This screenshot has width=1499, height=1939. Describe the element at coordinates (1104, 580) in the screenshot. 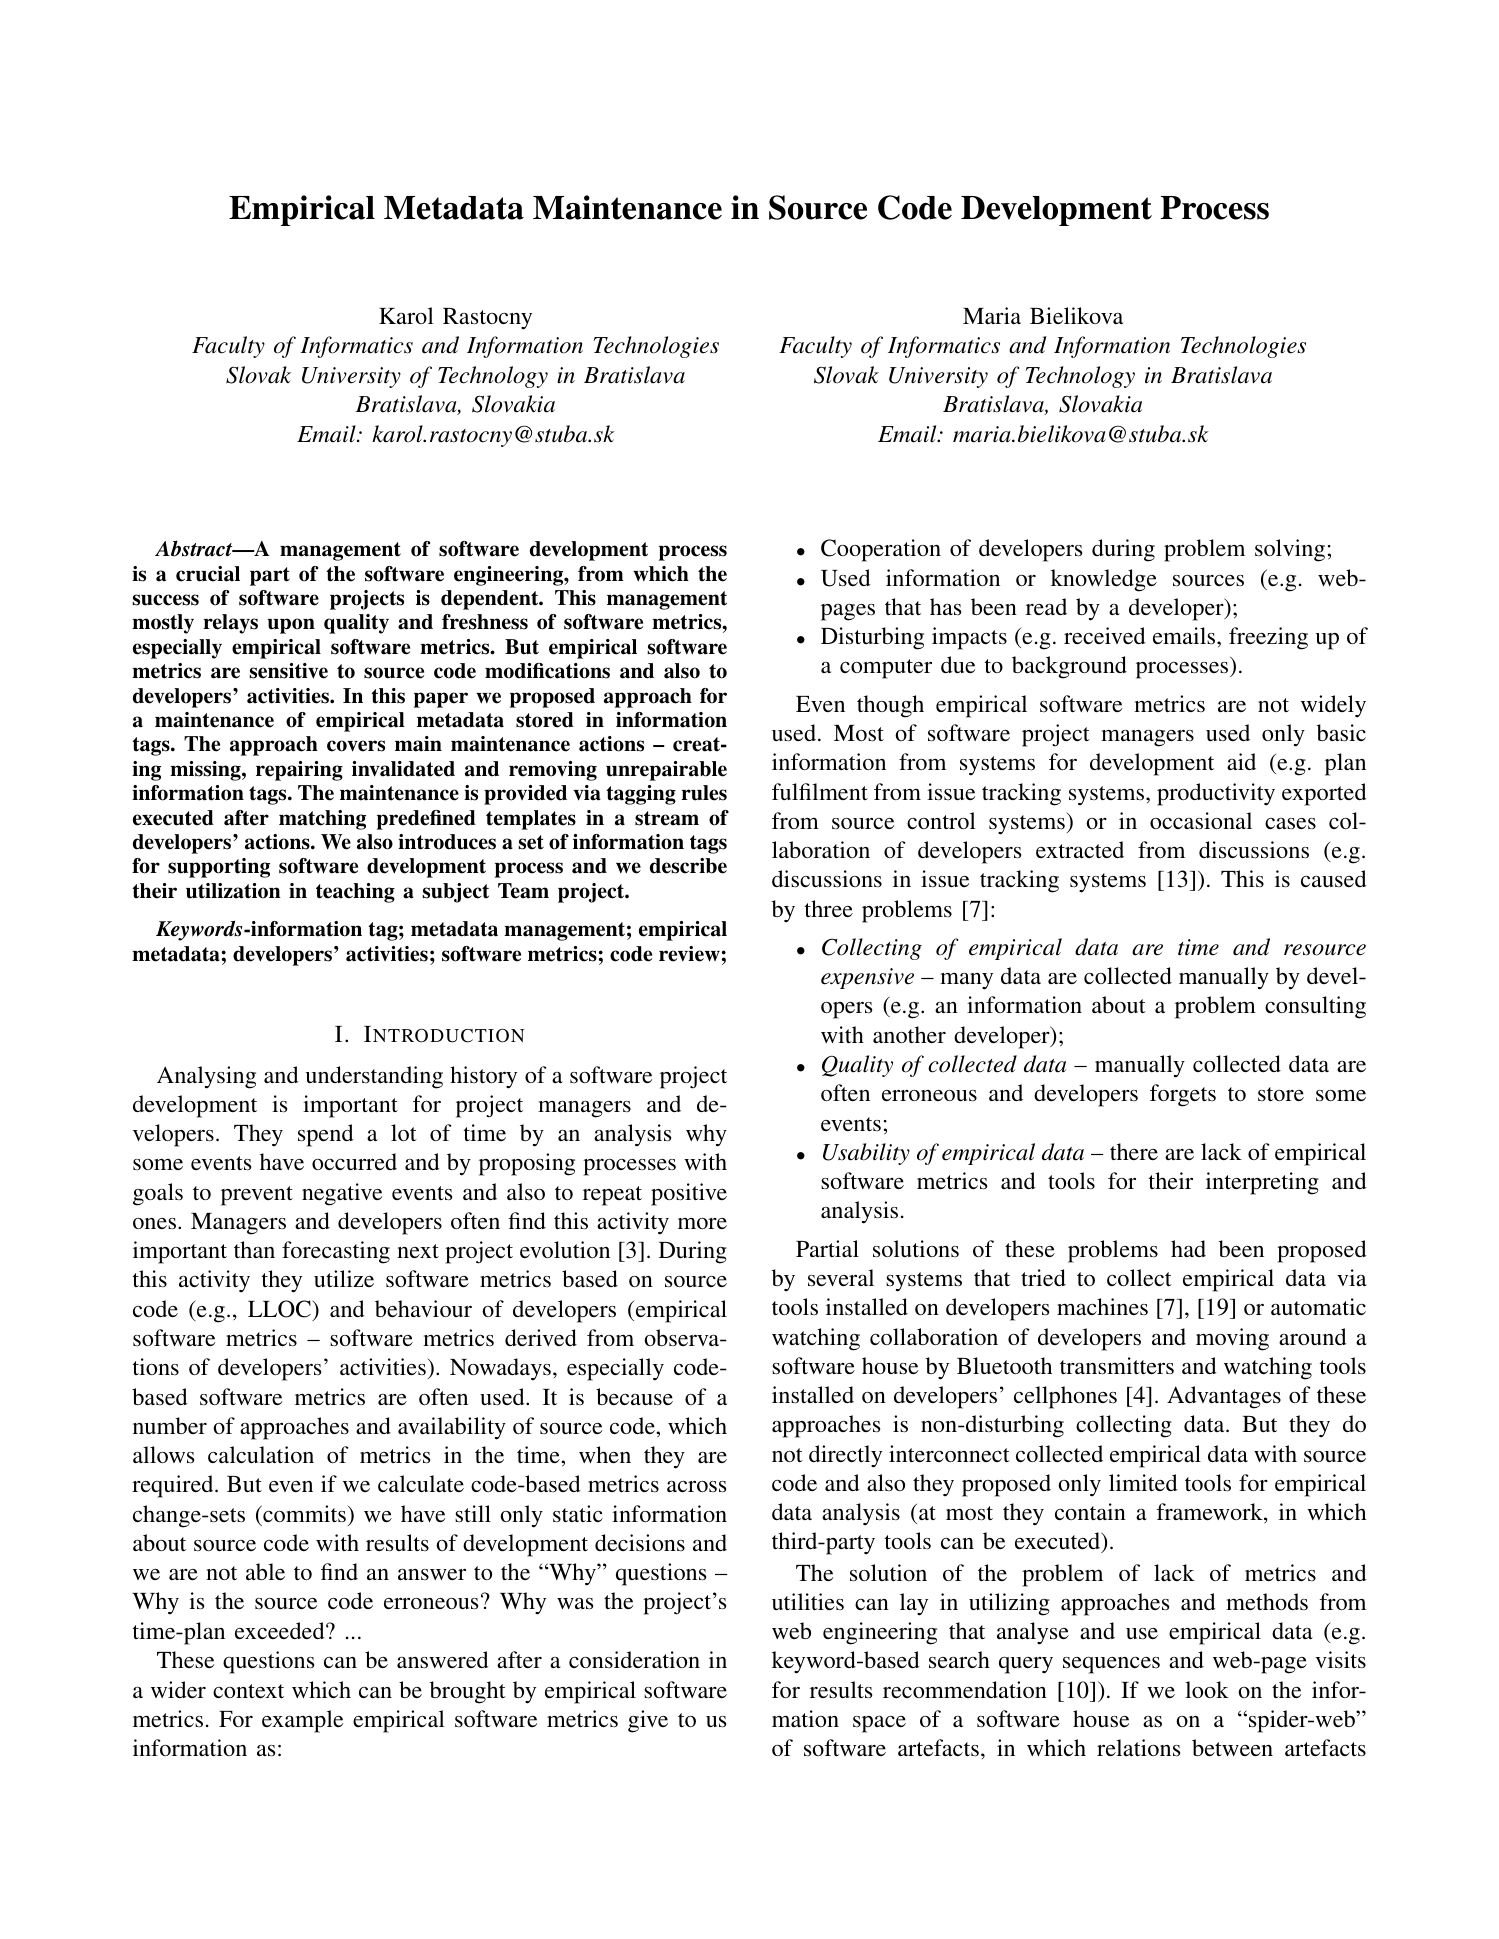

I see `knowledge` at that location.
